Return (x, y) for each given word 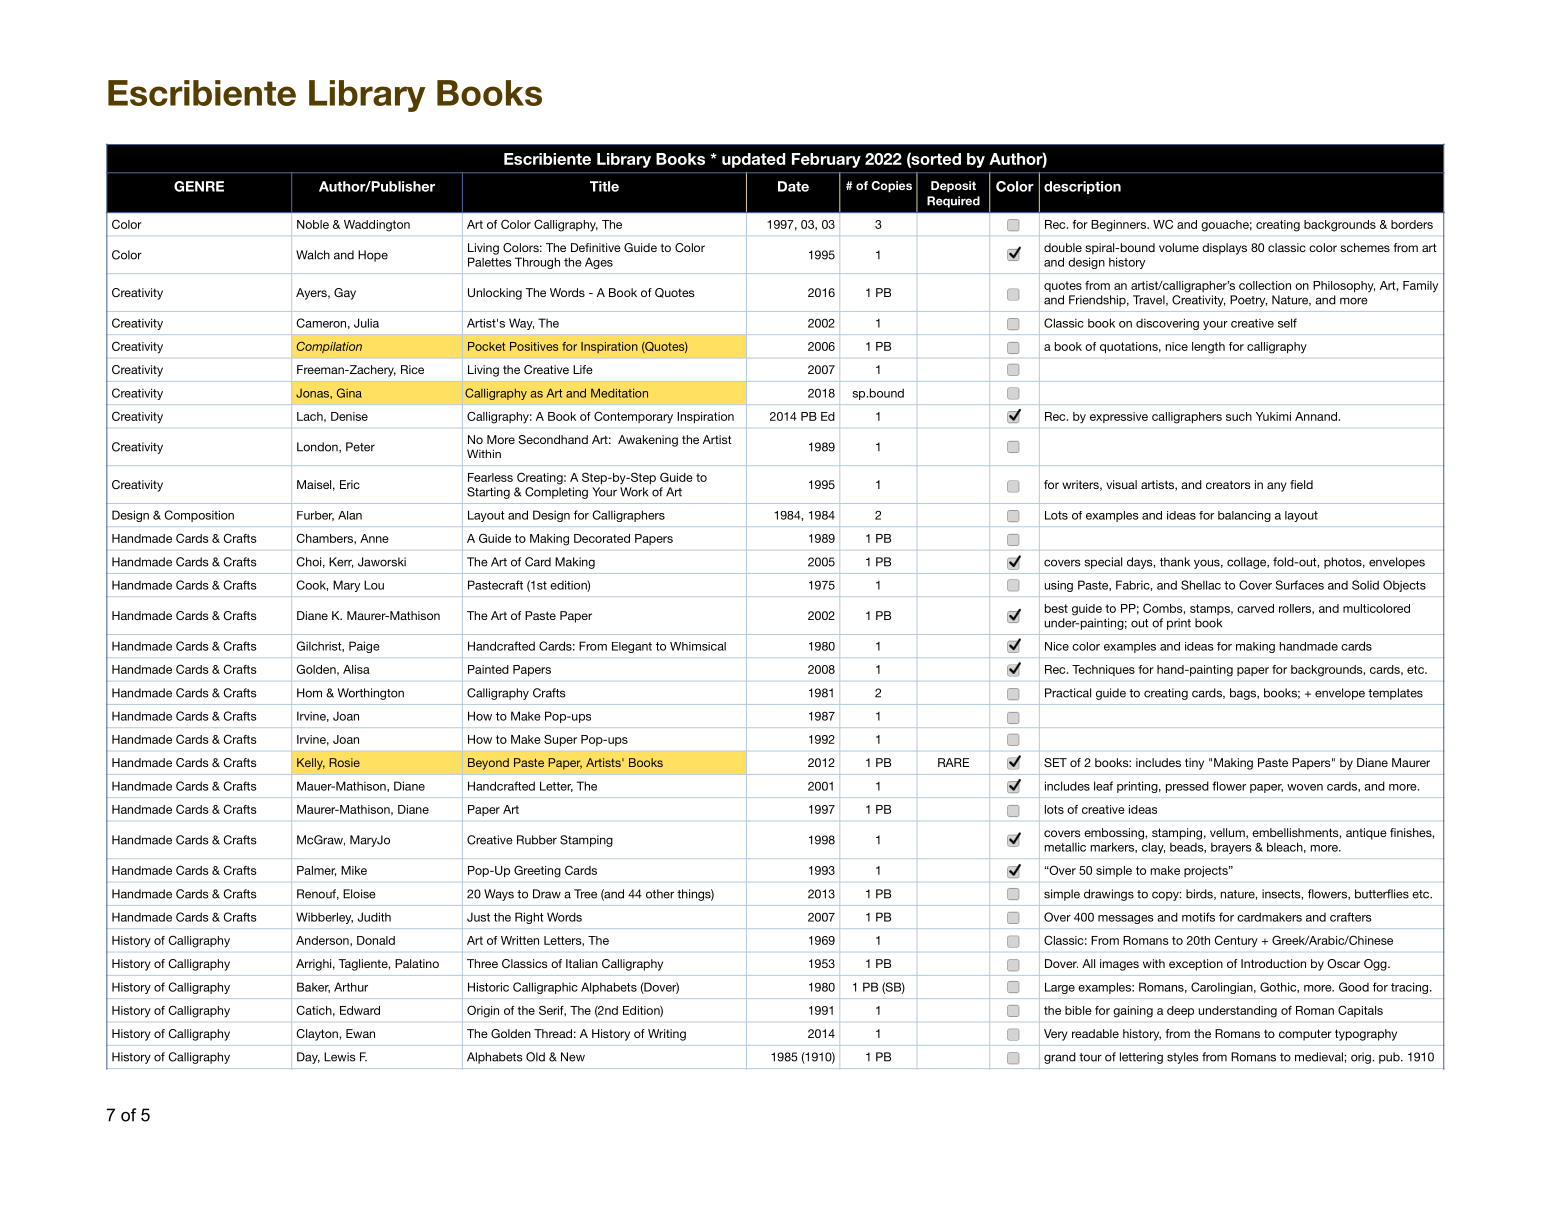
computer (1305, 1035)
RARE (953, 762)
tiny (1194, 764)
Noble (313, 224)
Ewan (360, 1033)
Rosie (344, 762)
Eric (350, 484)
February (826, 160)
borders (1412, 224)
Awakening (648, 441)
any (1277, 487)
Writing (667, 1035)
